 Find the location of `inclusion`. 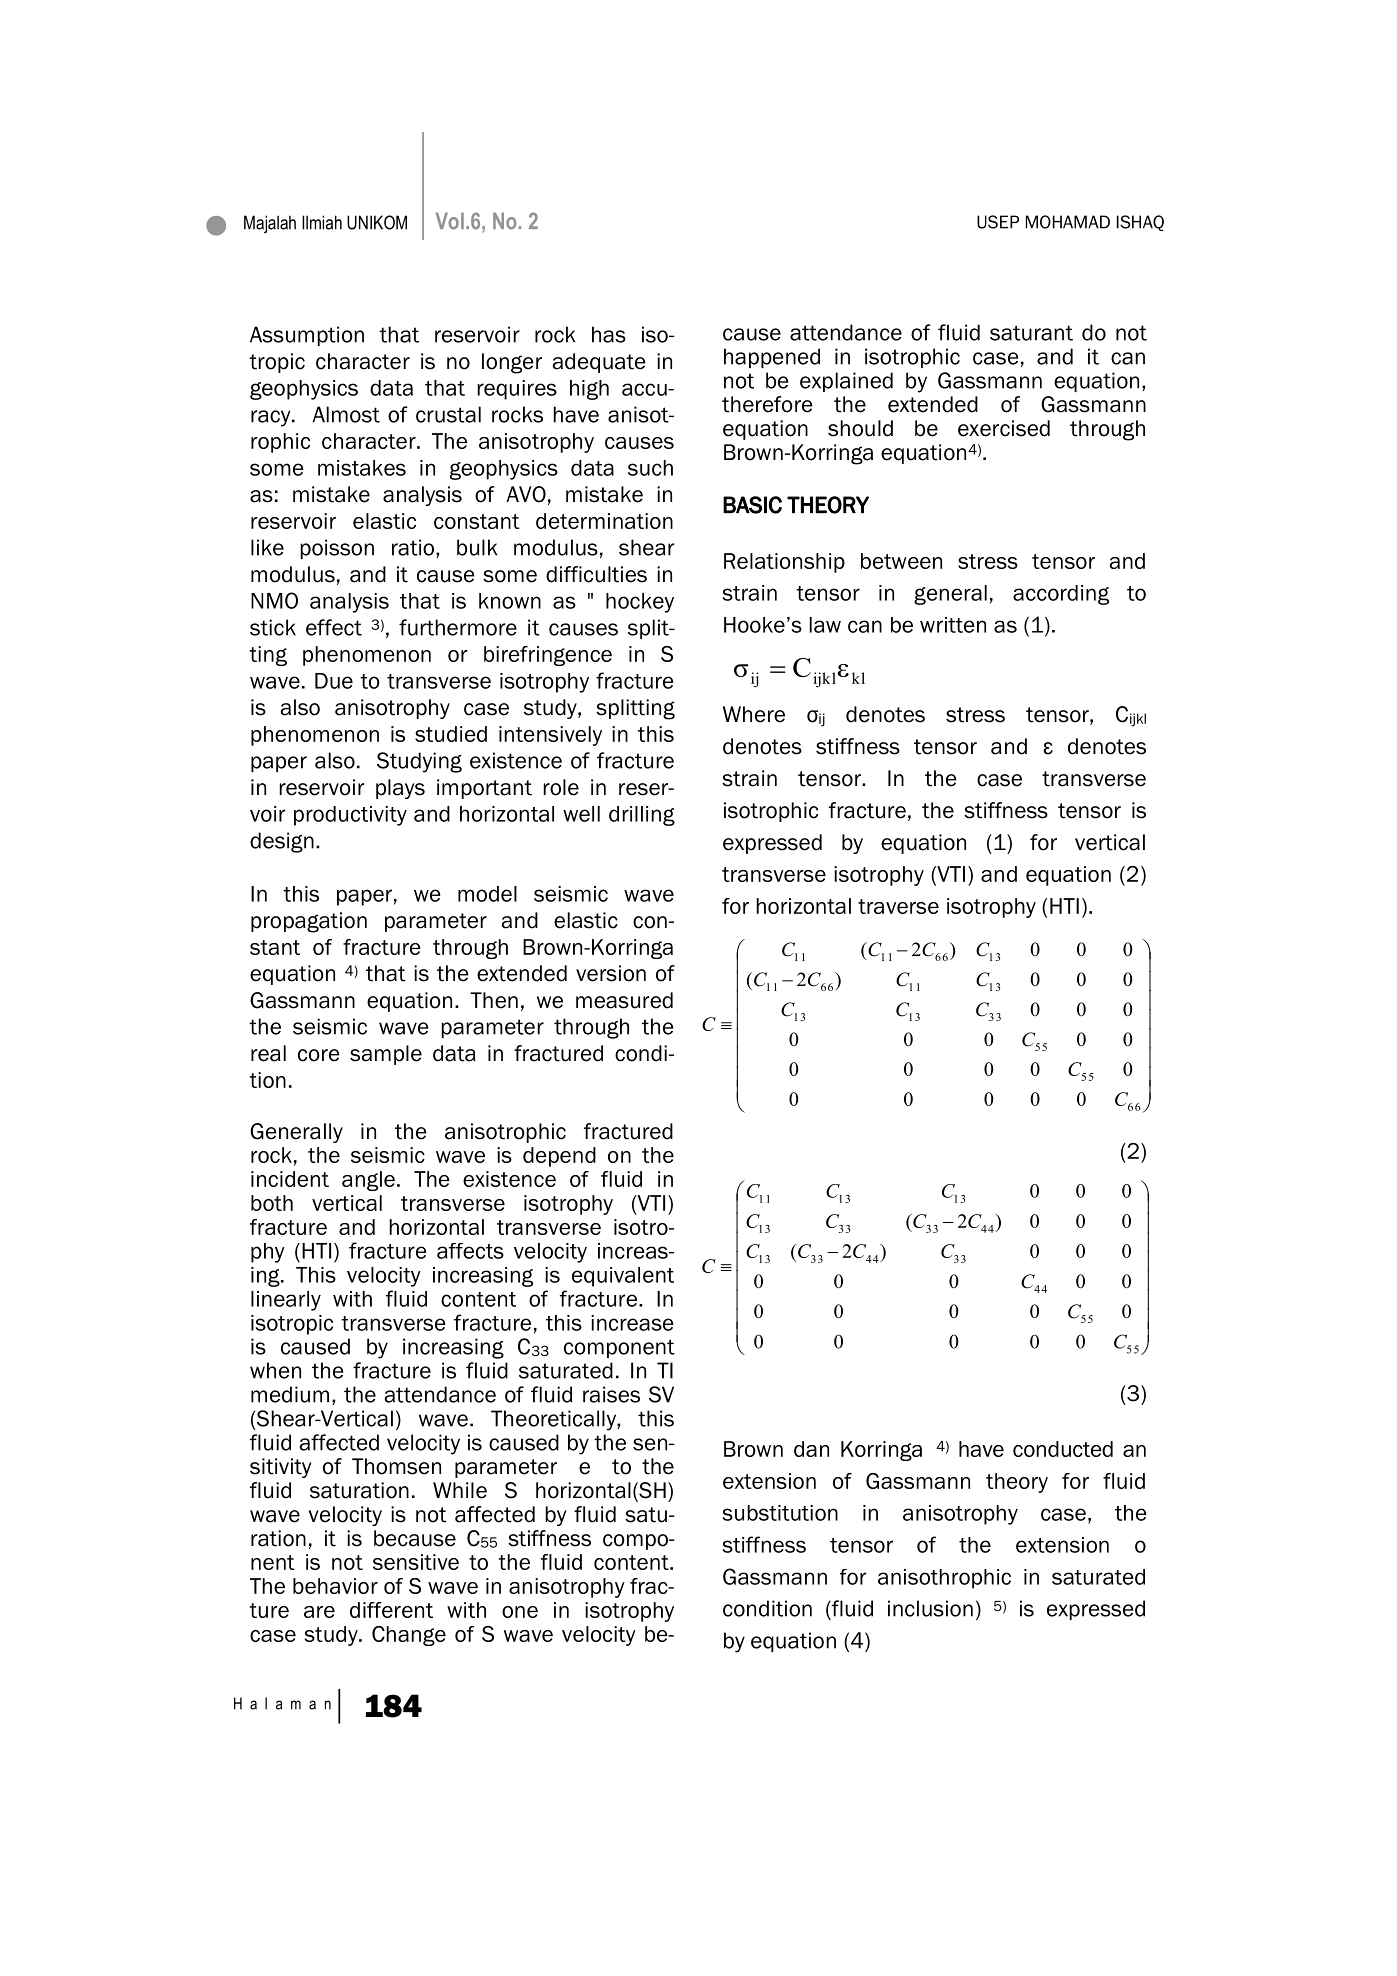

inclusion is located at coordinates (930, 1608).
